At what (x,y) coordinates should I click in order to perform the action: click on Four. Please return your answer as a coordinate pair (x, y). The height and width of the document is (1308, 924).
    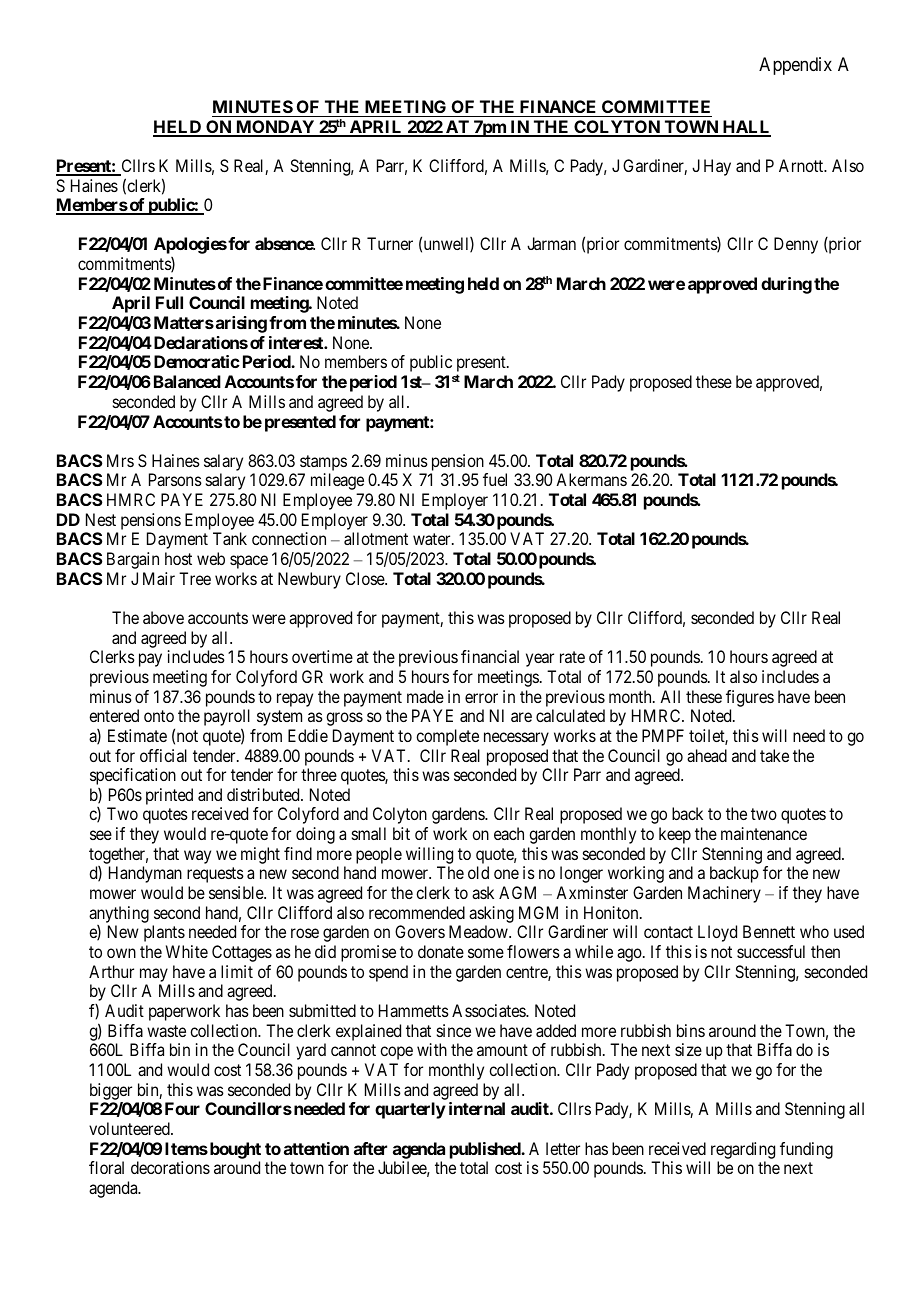
    Looking at the image, I should click on (182, 1108).
